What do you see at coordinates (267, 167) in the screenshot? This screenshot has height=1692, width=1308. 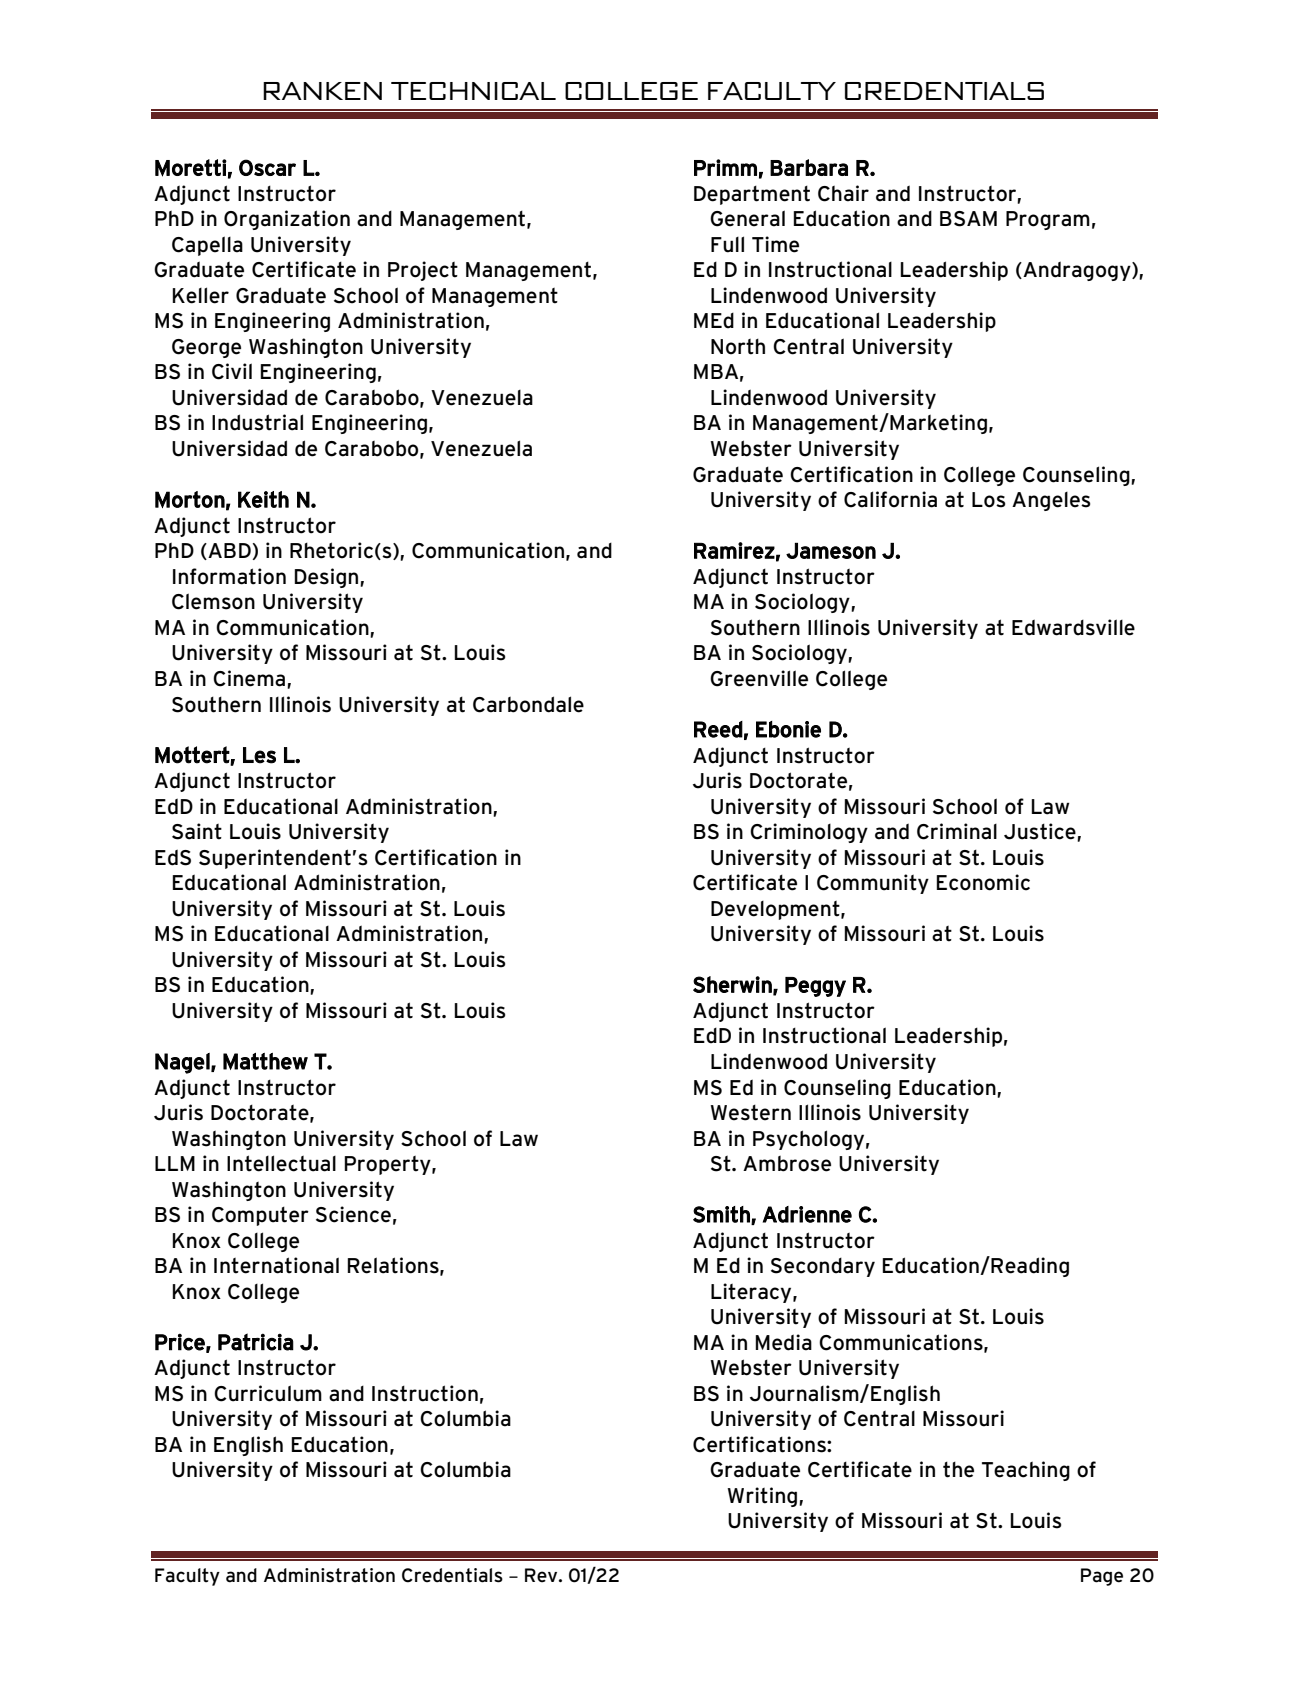 I see `Oscar` at bounding box center [267, 167].
